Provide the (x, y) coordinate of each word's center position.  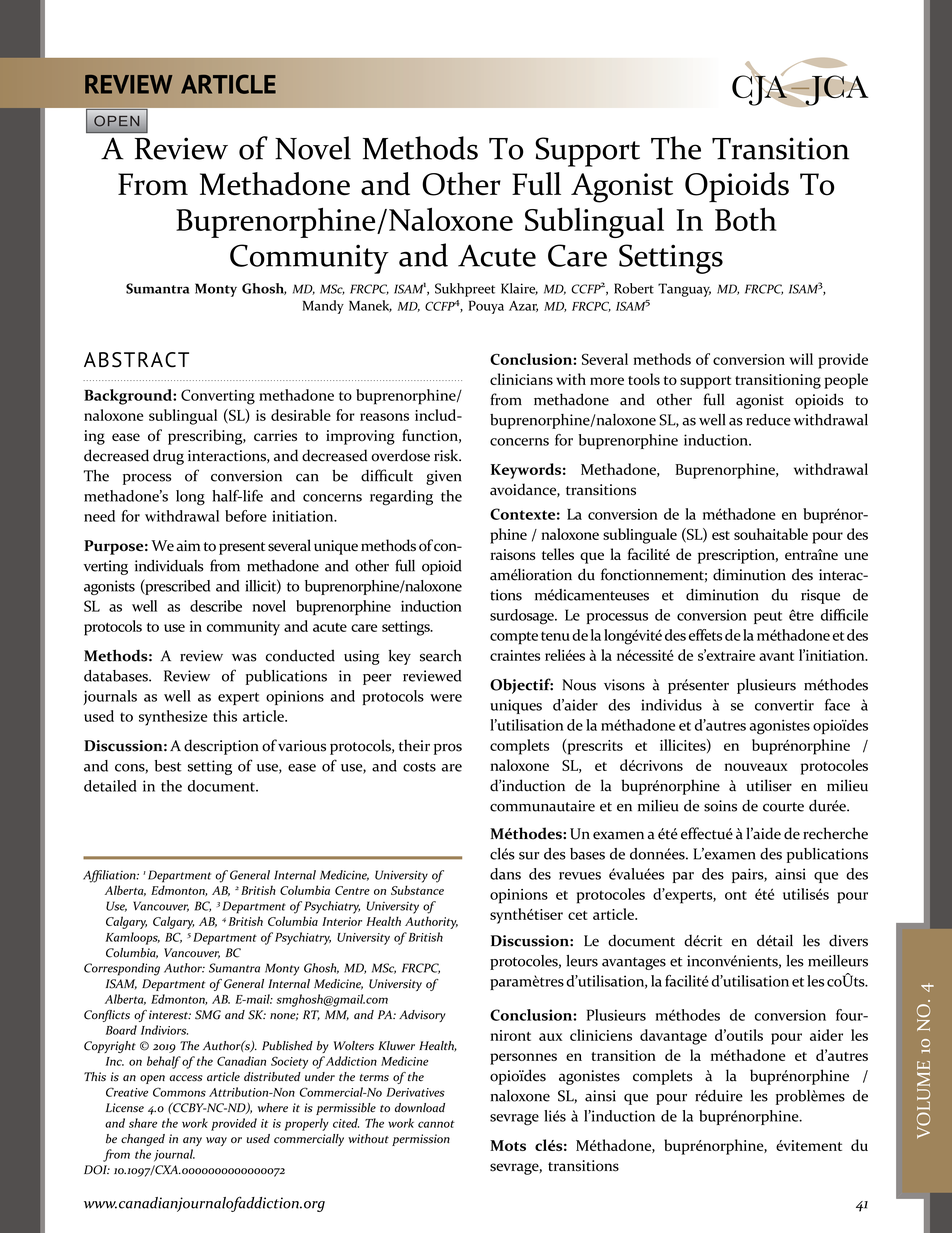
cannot (436, 1124)
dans (505, 874)
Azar (523, 306)
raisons (513, 554)
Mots (508, 1145)
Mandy (323, 307)
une (856, 556)
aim (188, 545)
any (192, 1141)
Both (746, 219)
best (168, 766)
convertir (784, 705)
